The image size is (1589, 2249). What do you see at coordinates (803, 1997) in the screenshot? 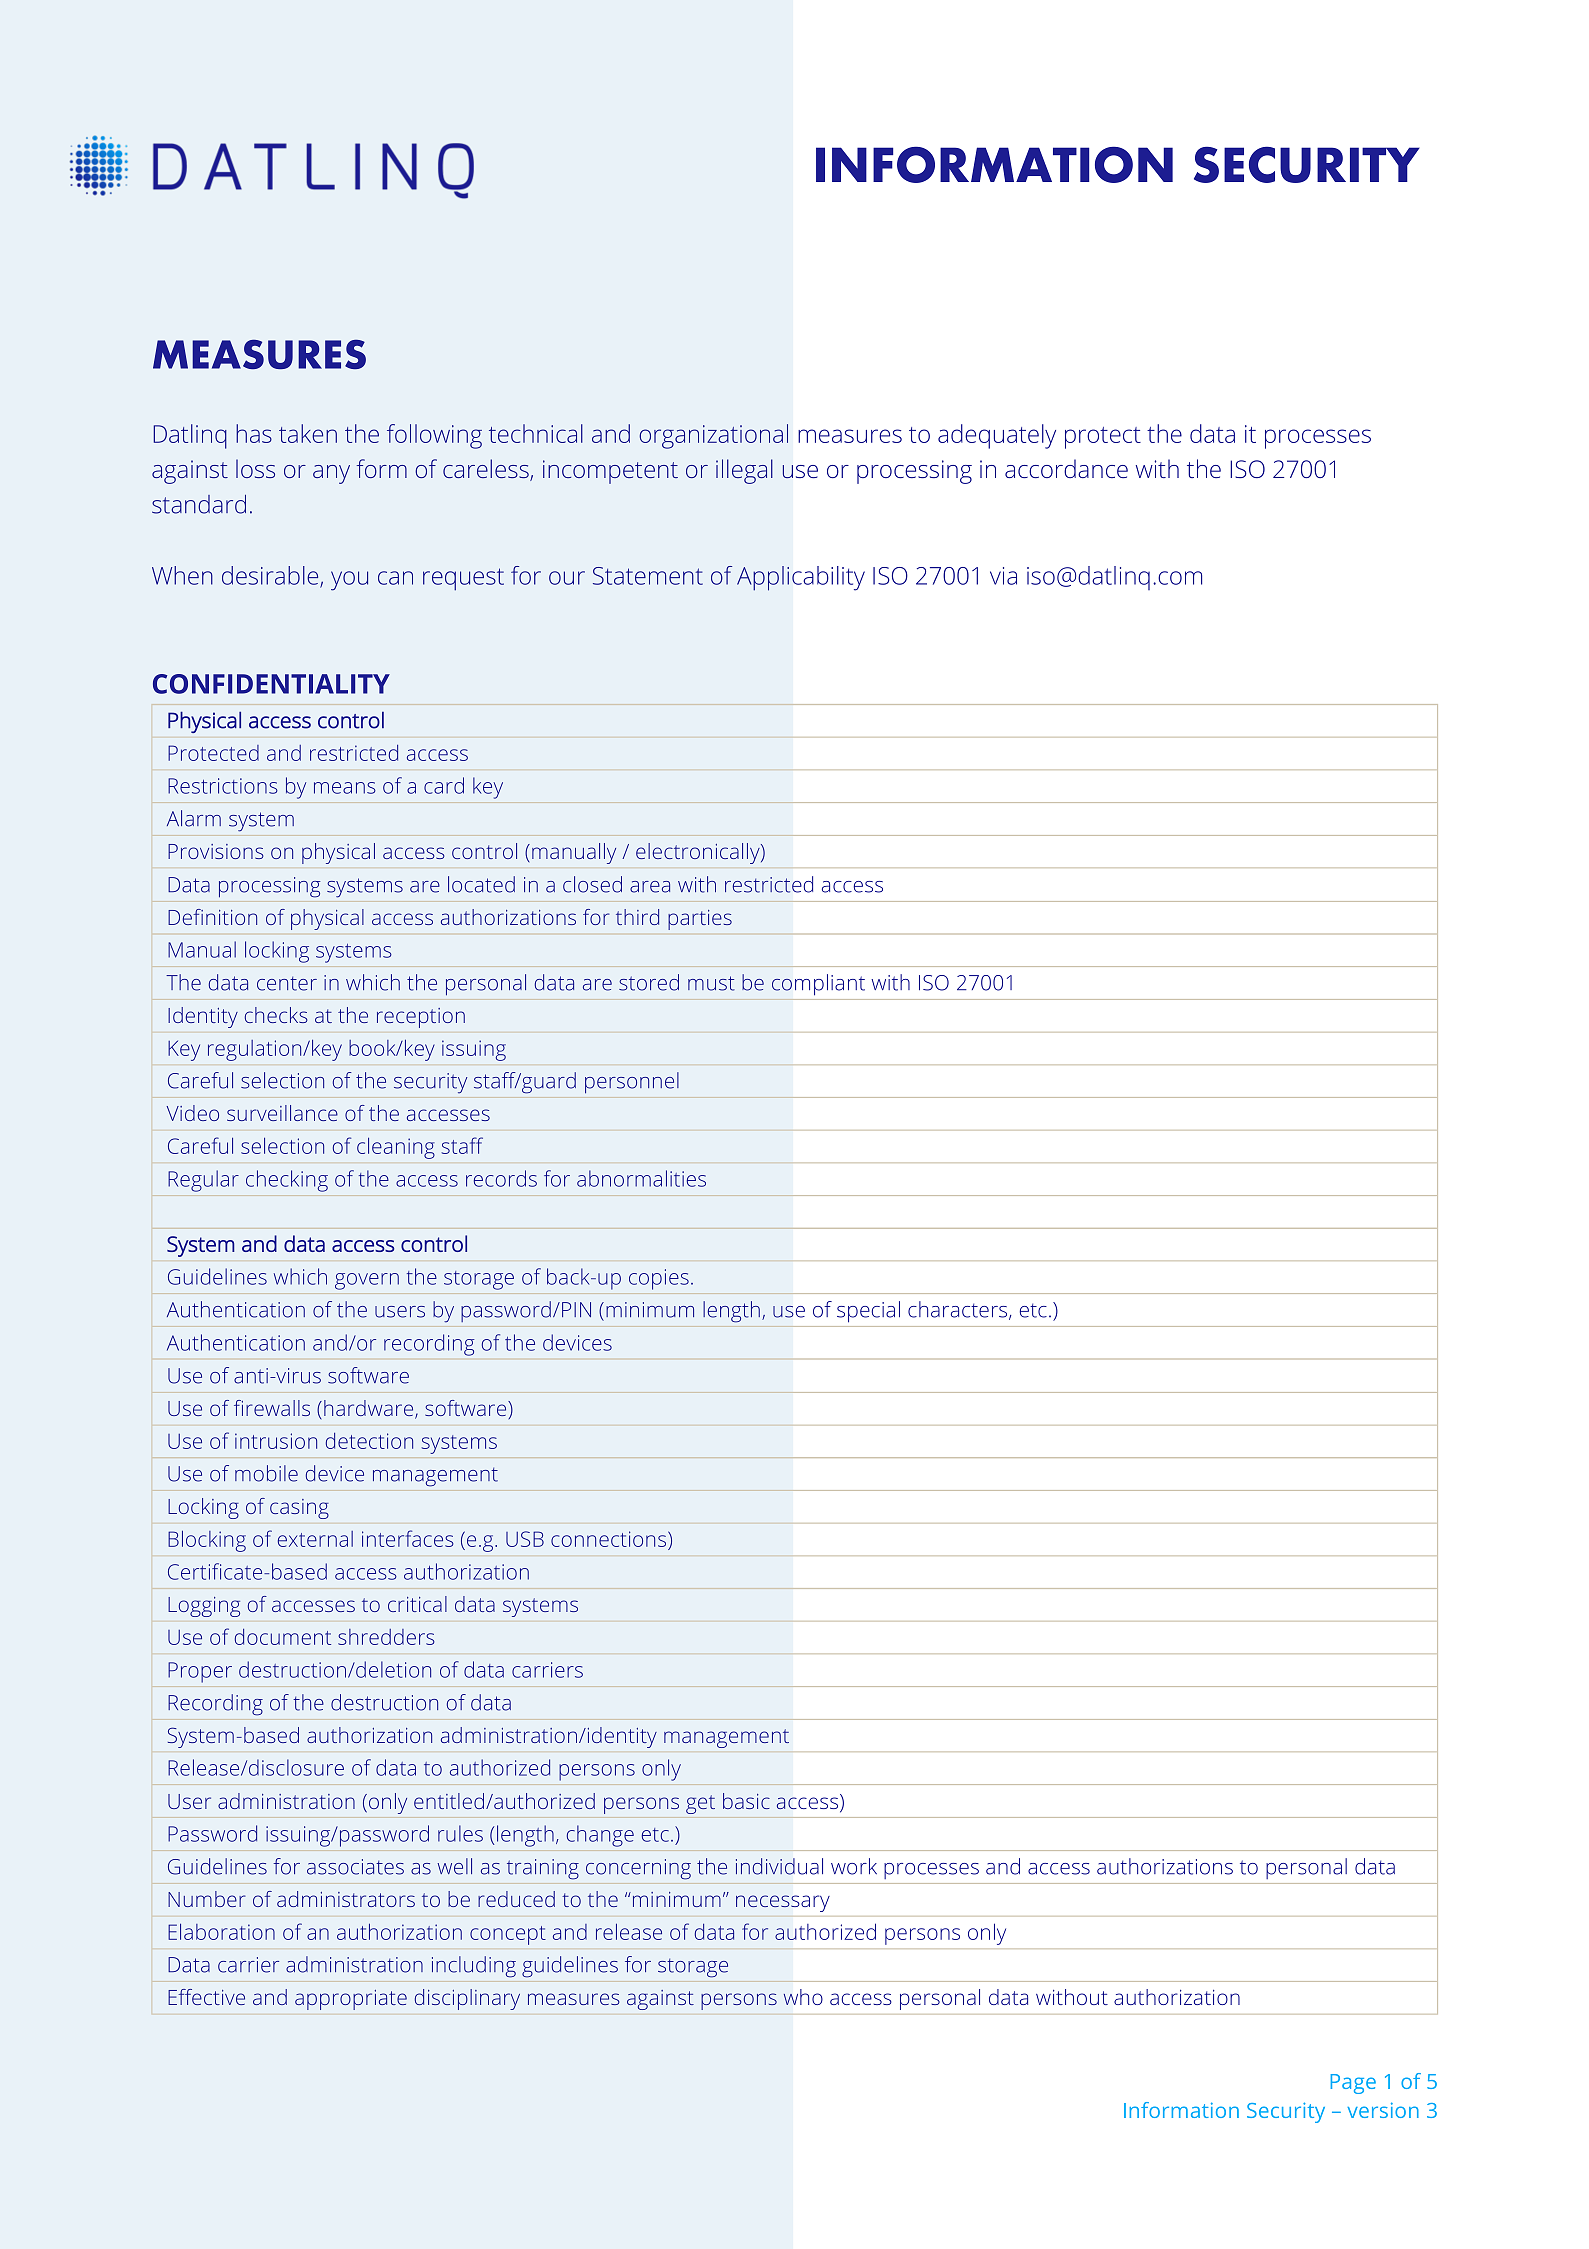
I see `who` at bounding box center [803, 1997].
